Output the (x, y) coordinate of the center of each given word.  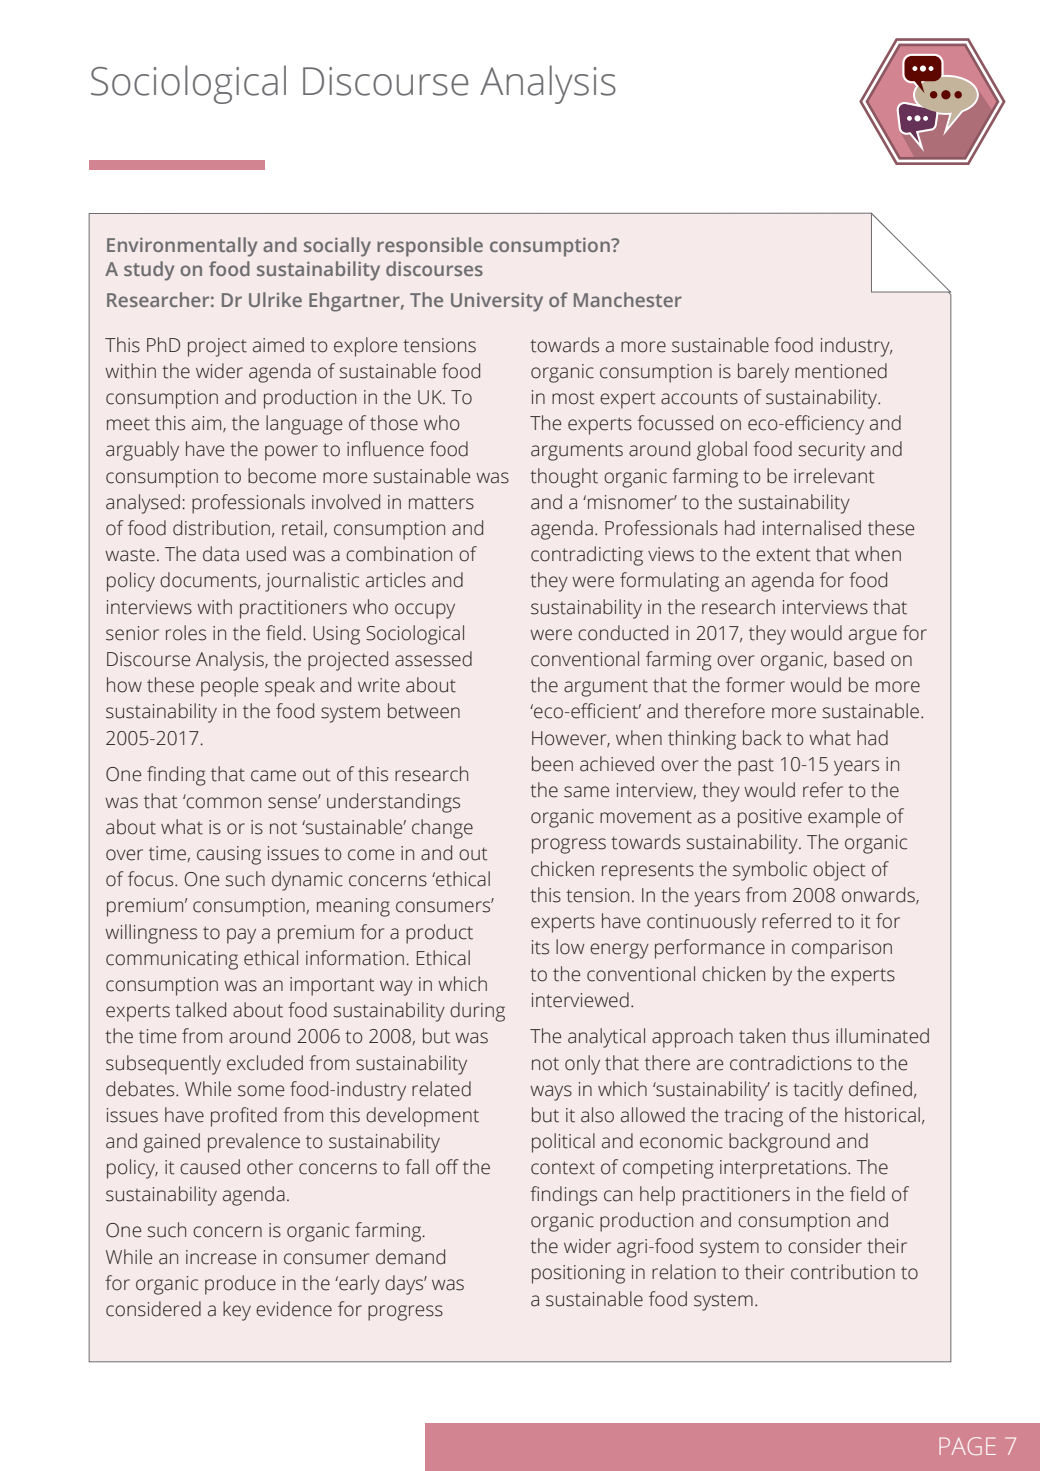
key (237, 1311)
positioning (578, 1274)
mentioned (841, 371)
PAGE (967, 1446)
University (497, 302)
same (586, 792)
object (839, 871)
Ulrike (275, 299)
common (223, 802)
